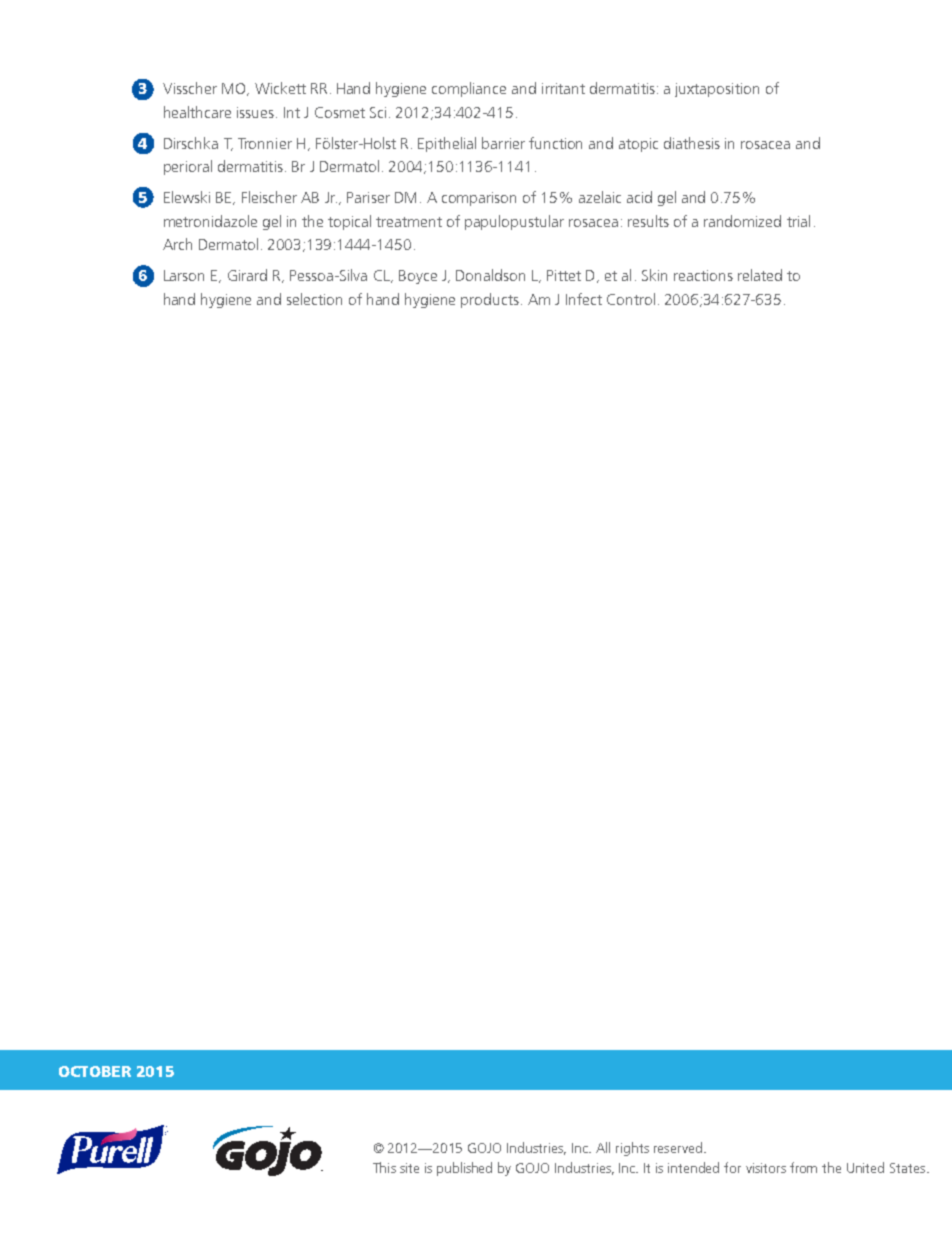  Describe the element at coordinates (760, 275) in the screenshot. I see `related` at that location.
